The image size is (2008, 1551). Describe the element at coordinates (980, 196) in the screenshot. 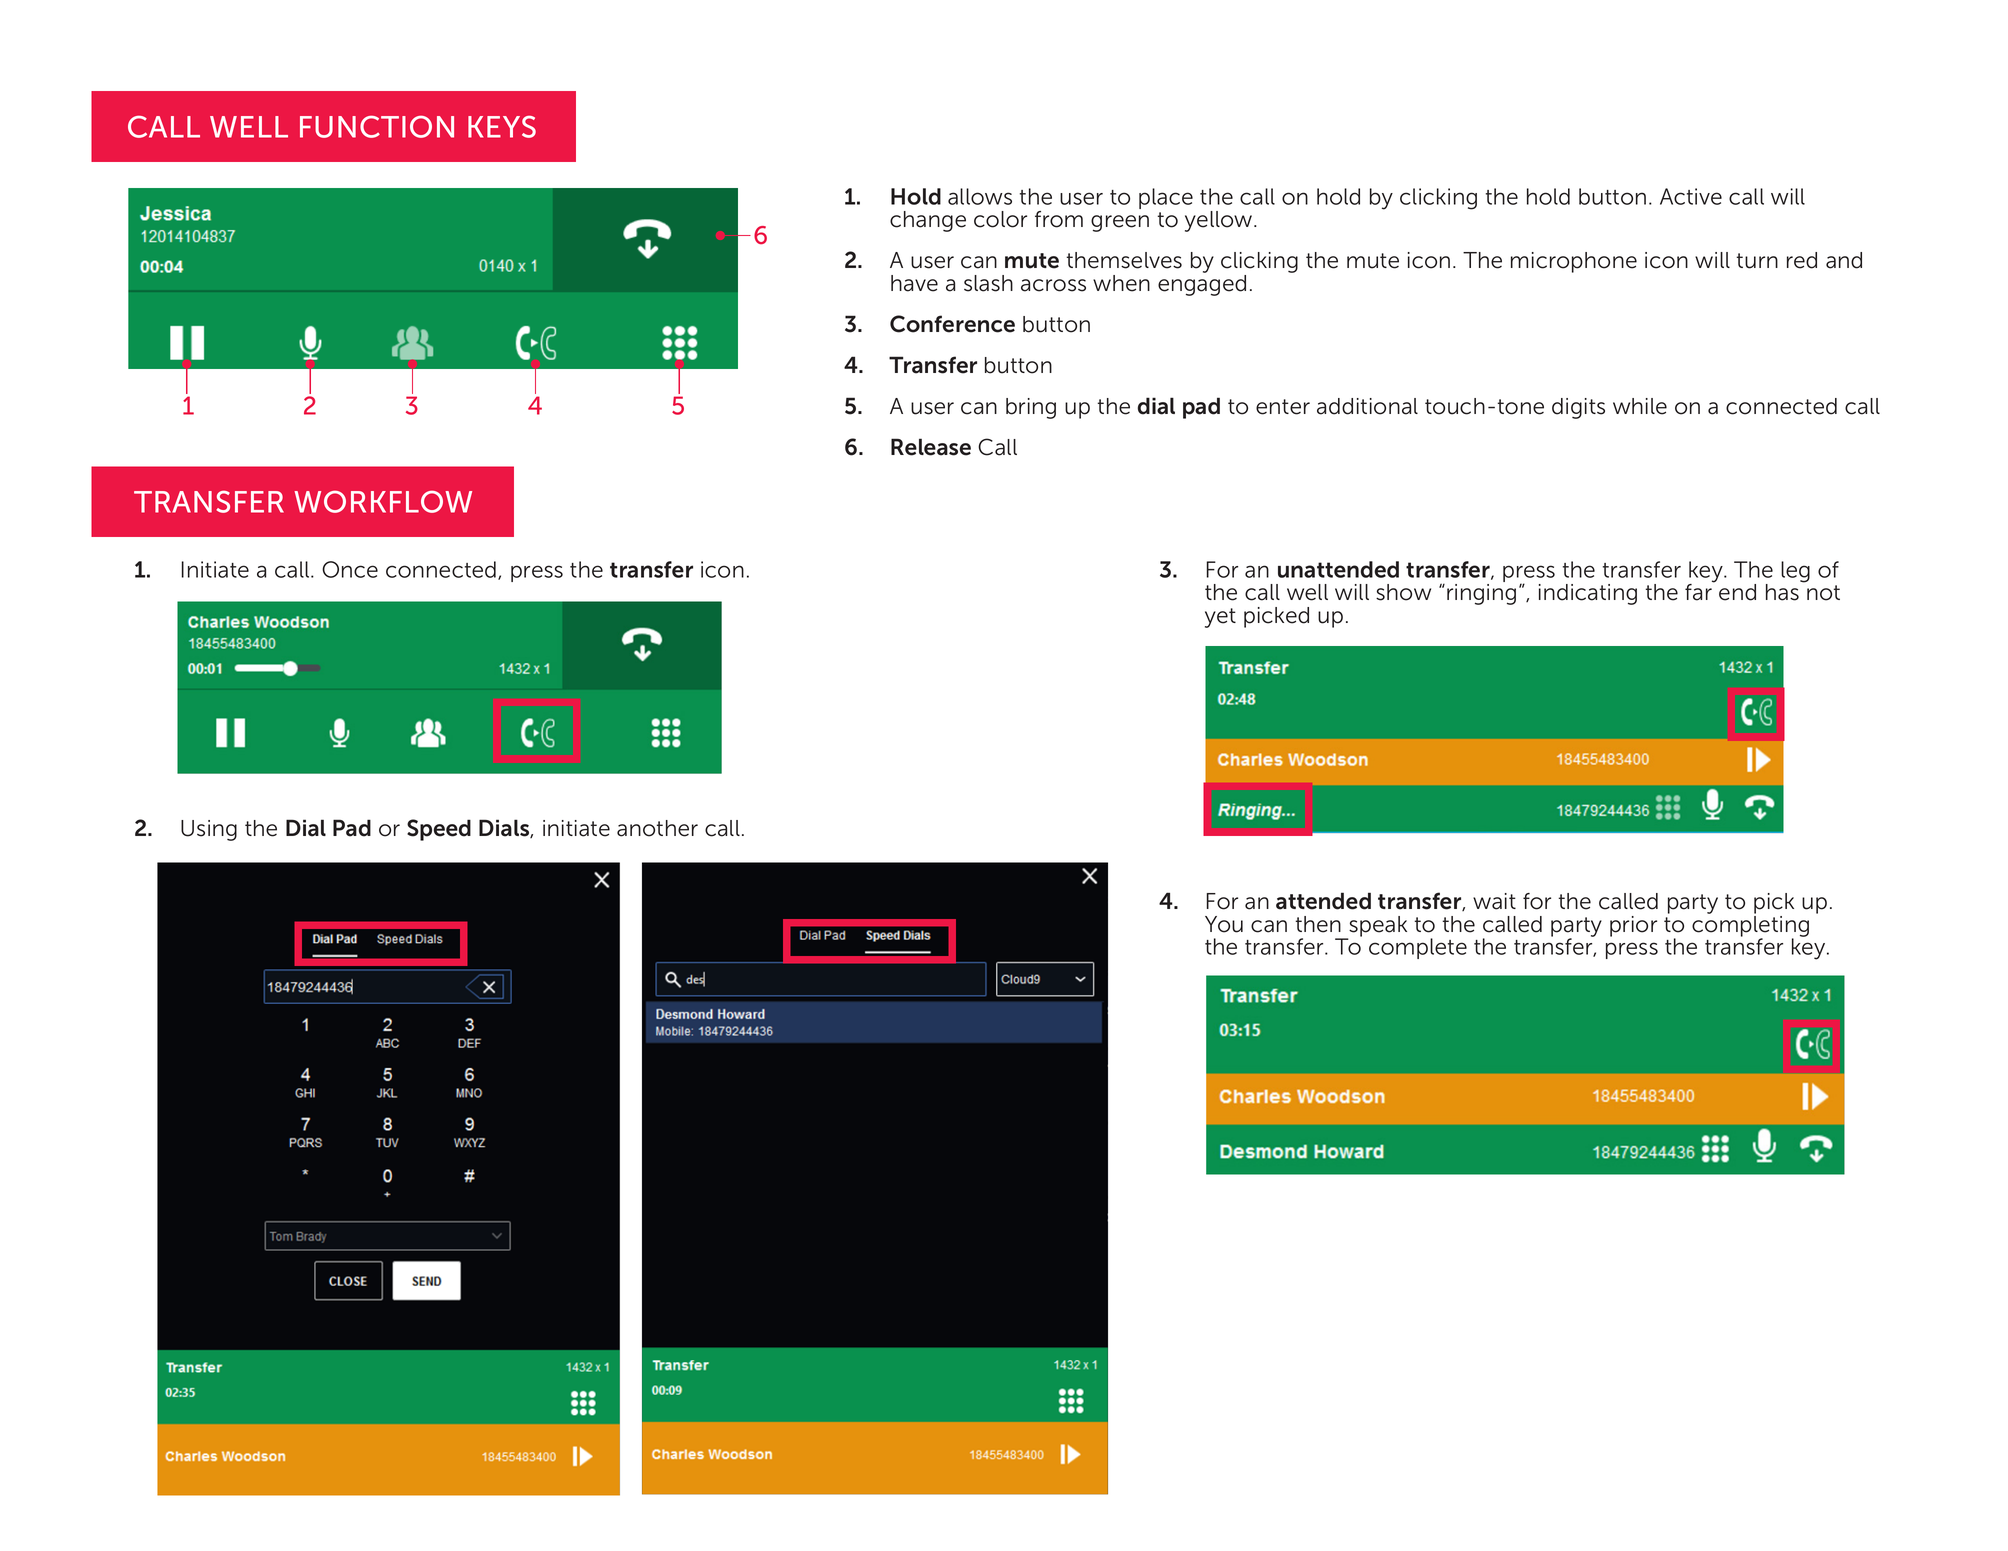

I see `allows` at that location.
